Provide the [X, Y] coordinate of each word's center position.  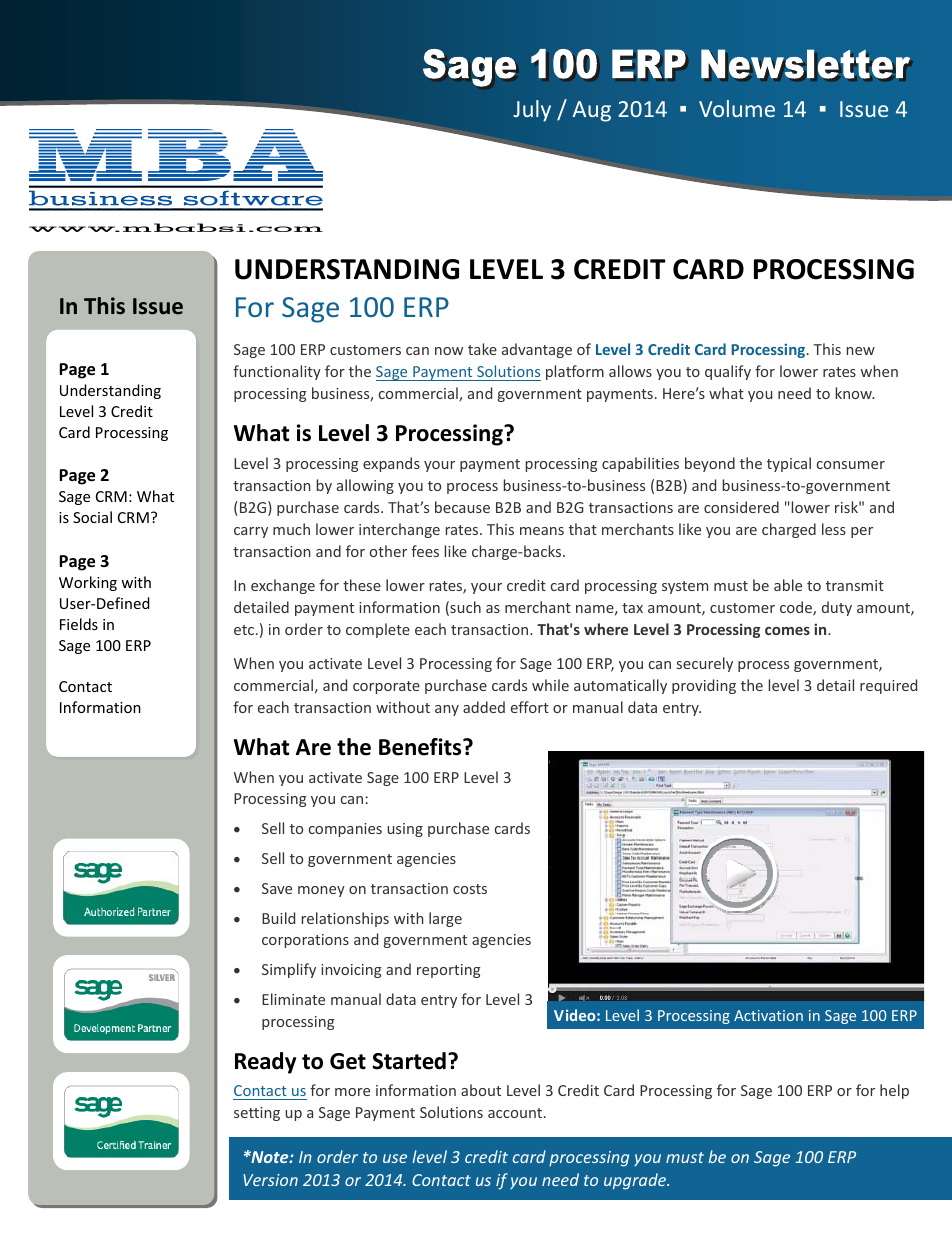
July [532, 111]
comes [787, 631]
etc [245, 630]
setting [257, 1114]
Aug [592, 111]
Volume [737, 108]
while [550, 685]
